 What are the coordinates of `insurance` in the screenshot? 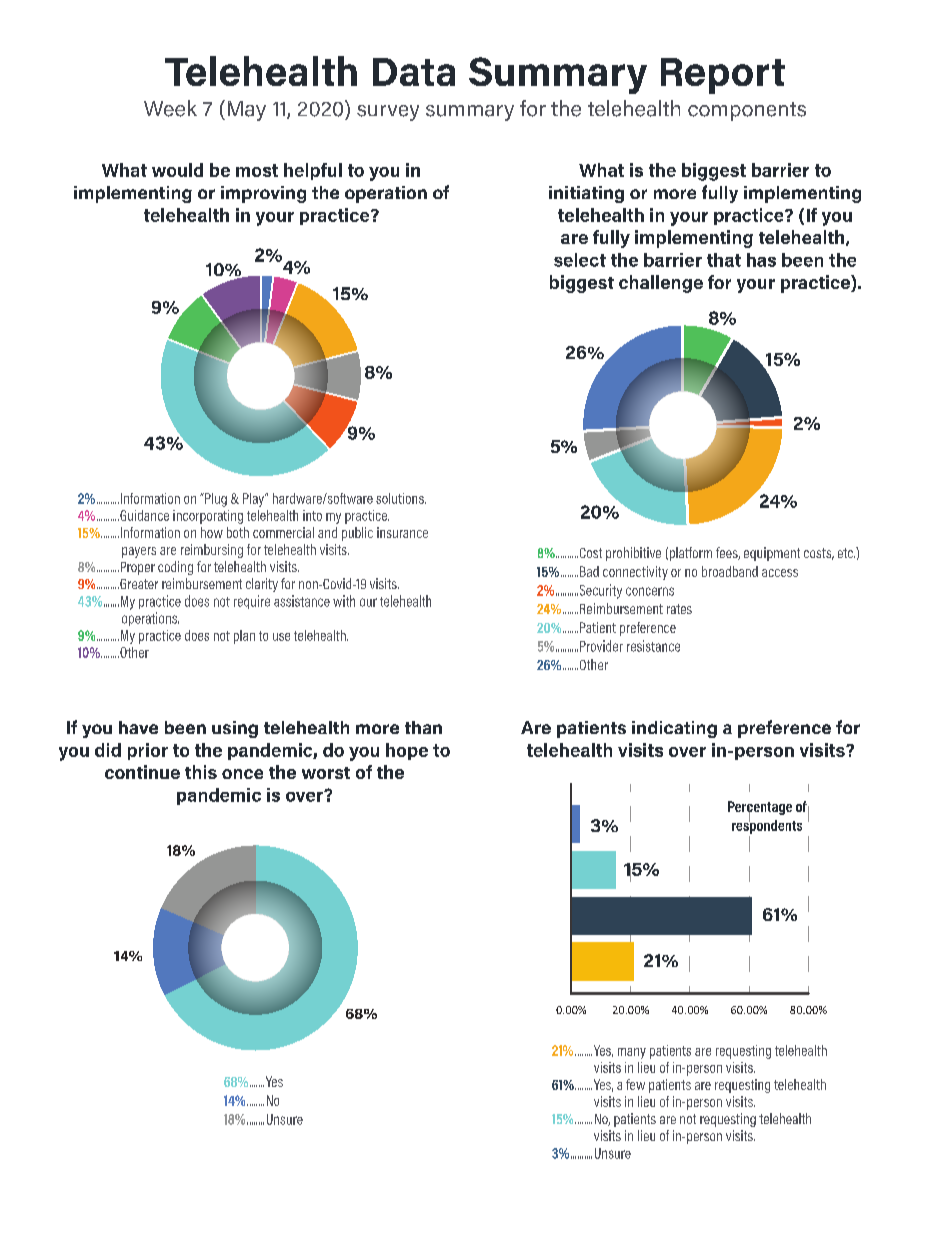 It's located at (402, 532).
